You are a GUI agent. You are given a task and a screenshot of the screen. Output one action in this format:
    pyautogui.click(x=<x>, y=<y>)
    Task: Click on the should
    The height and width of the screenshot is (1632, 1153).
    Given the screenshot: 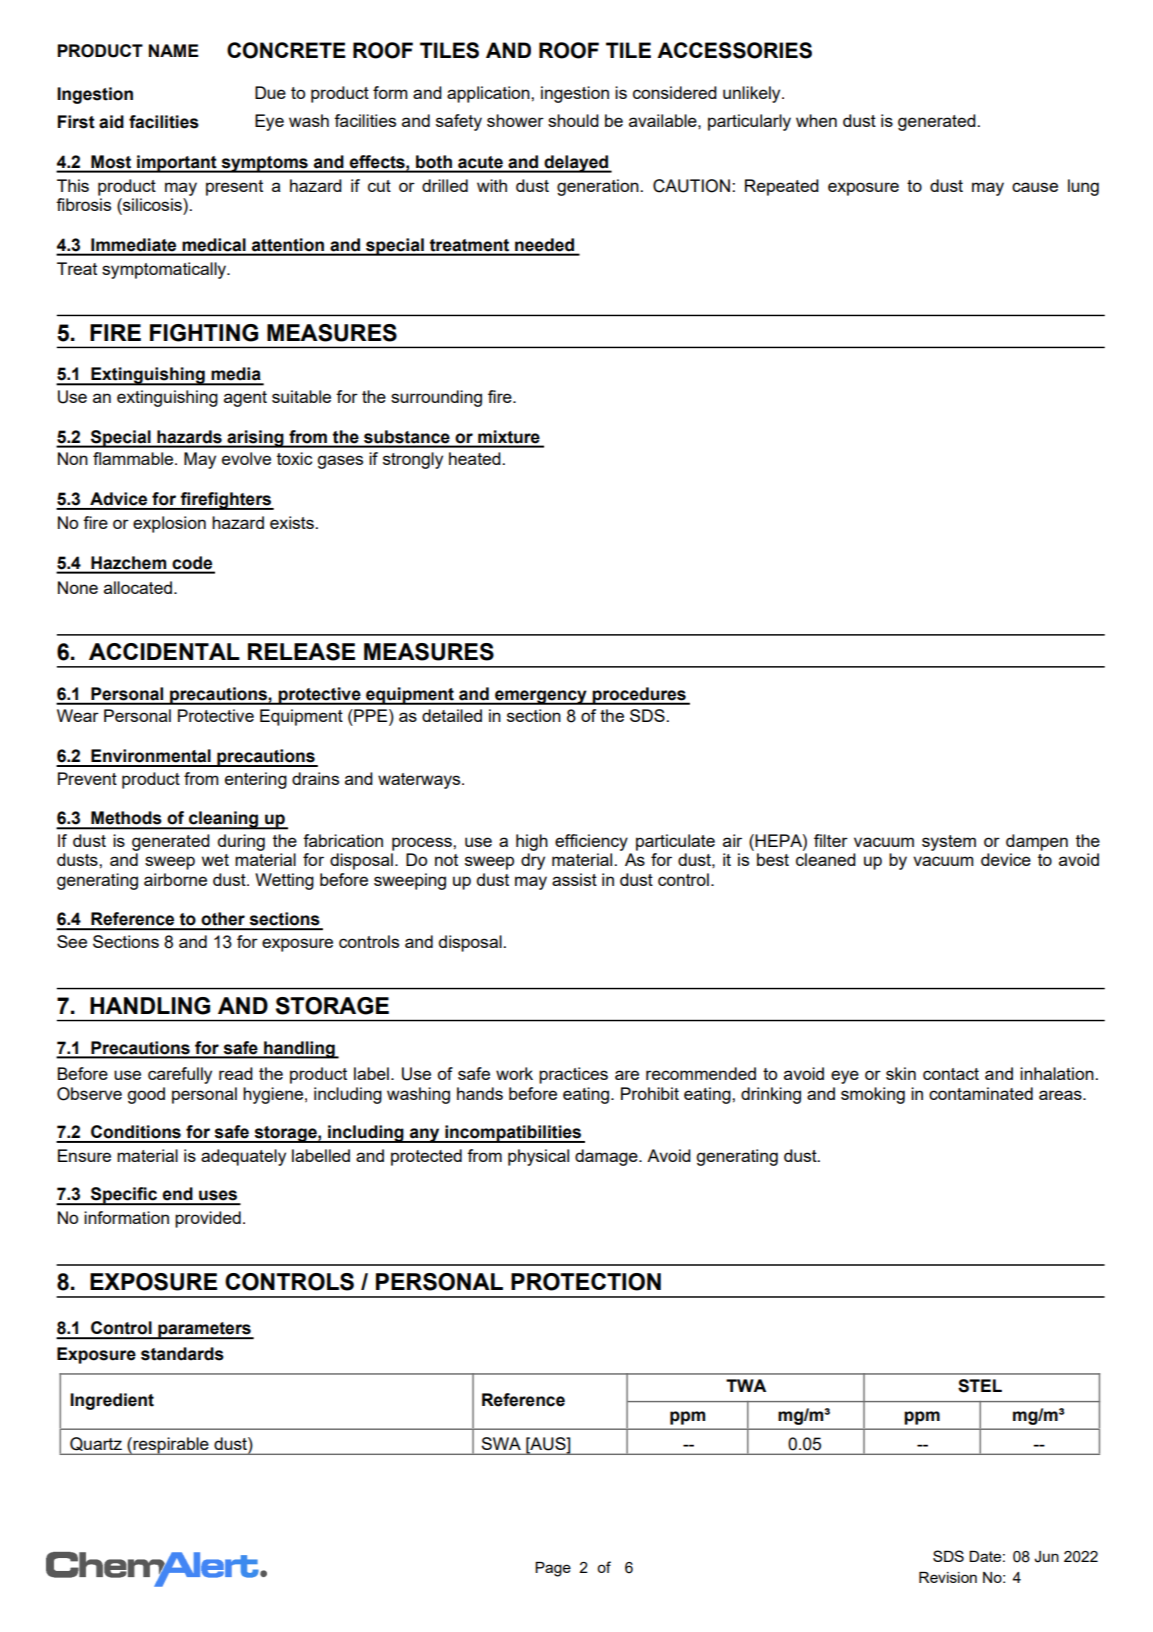 What is the action you would take?
    pyautogui.click(x=573, y=120)
